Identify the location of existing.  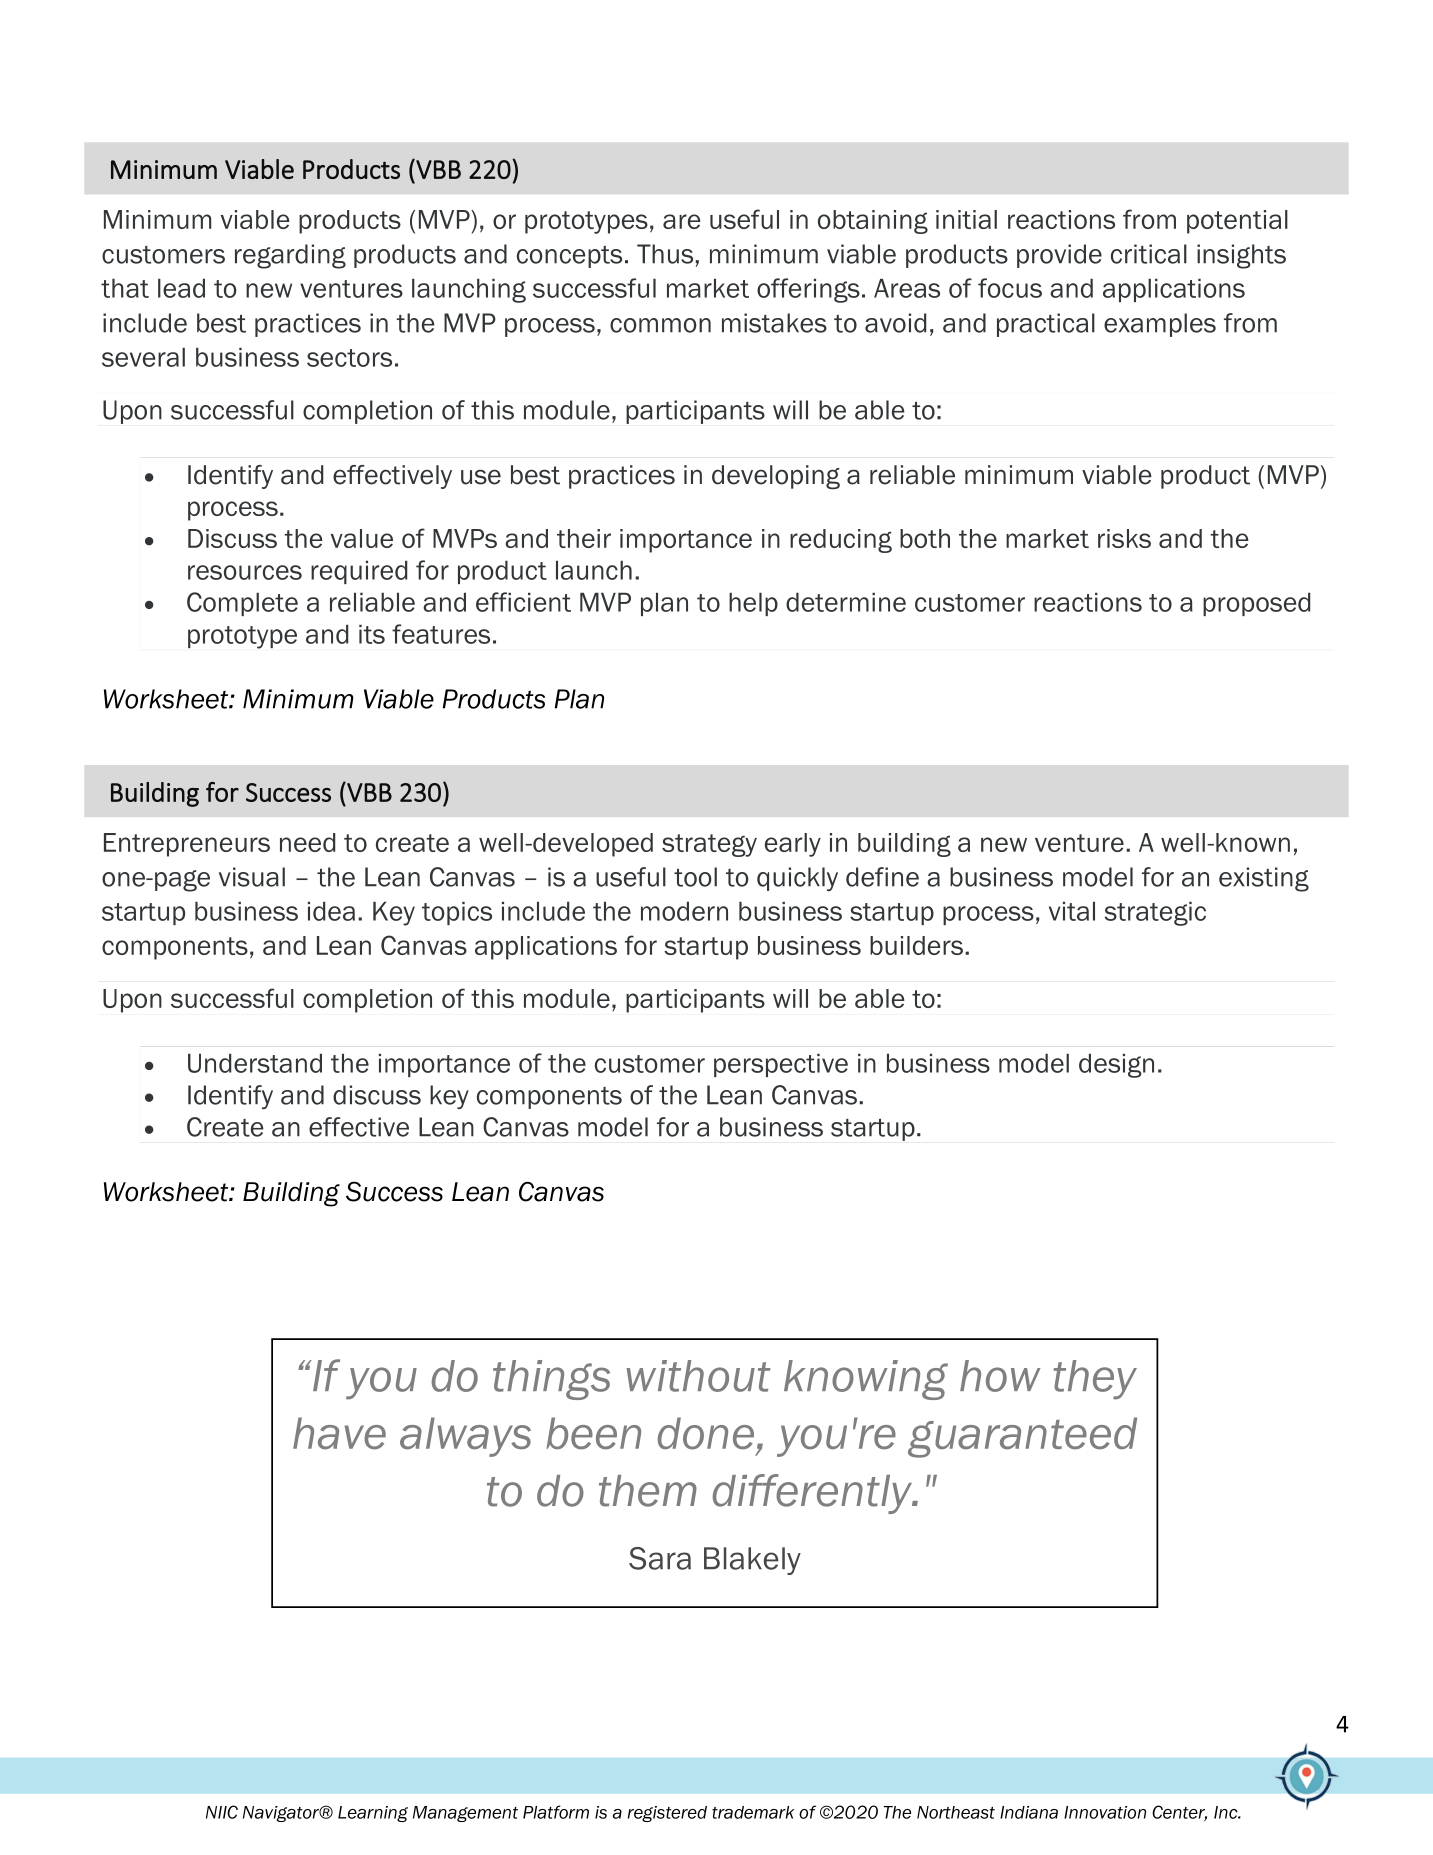
(1264, 879).
